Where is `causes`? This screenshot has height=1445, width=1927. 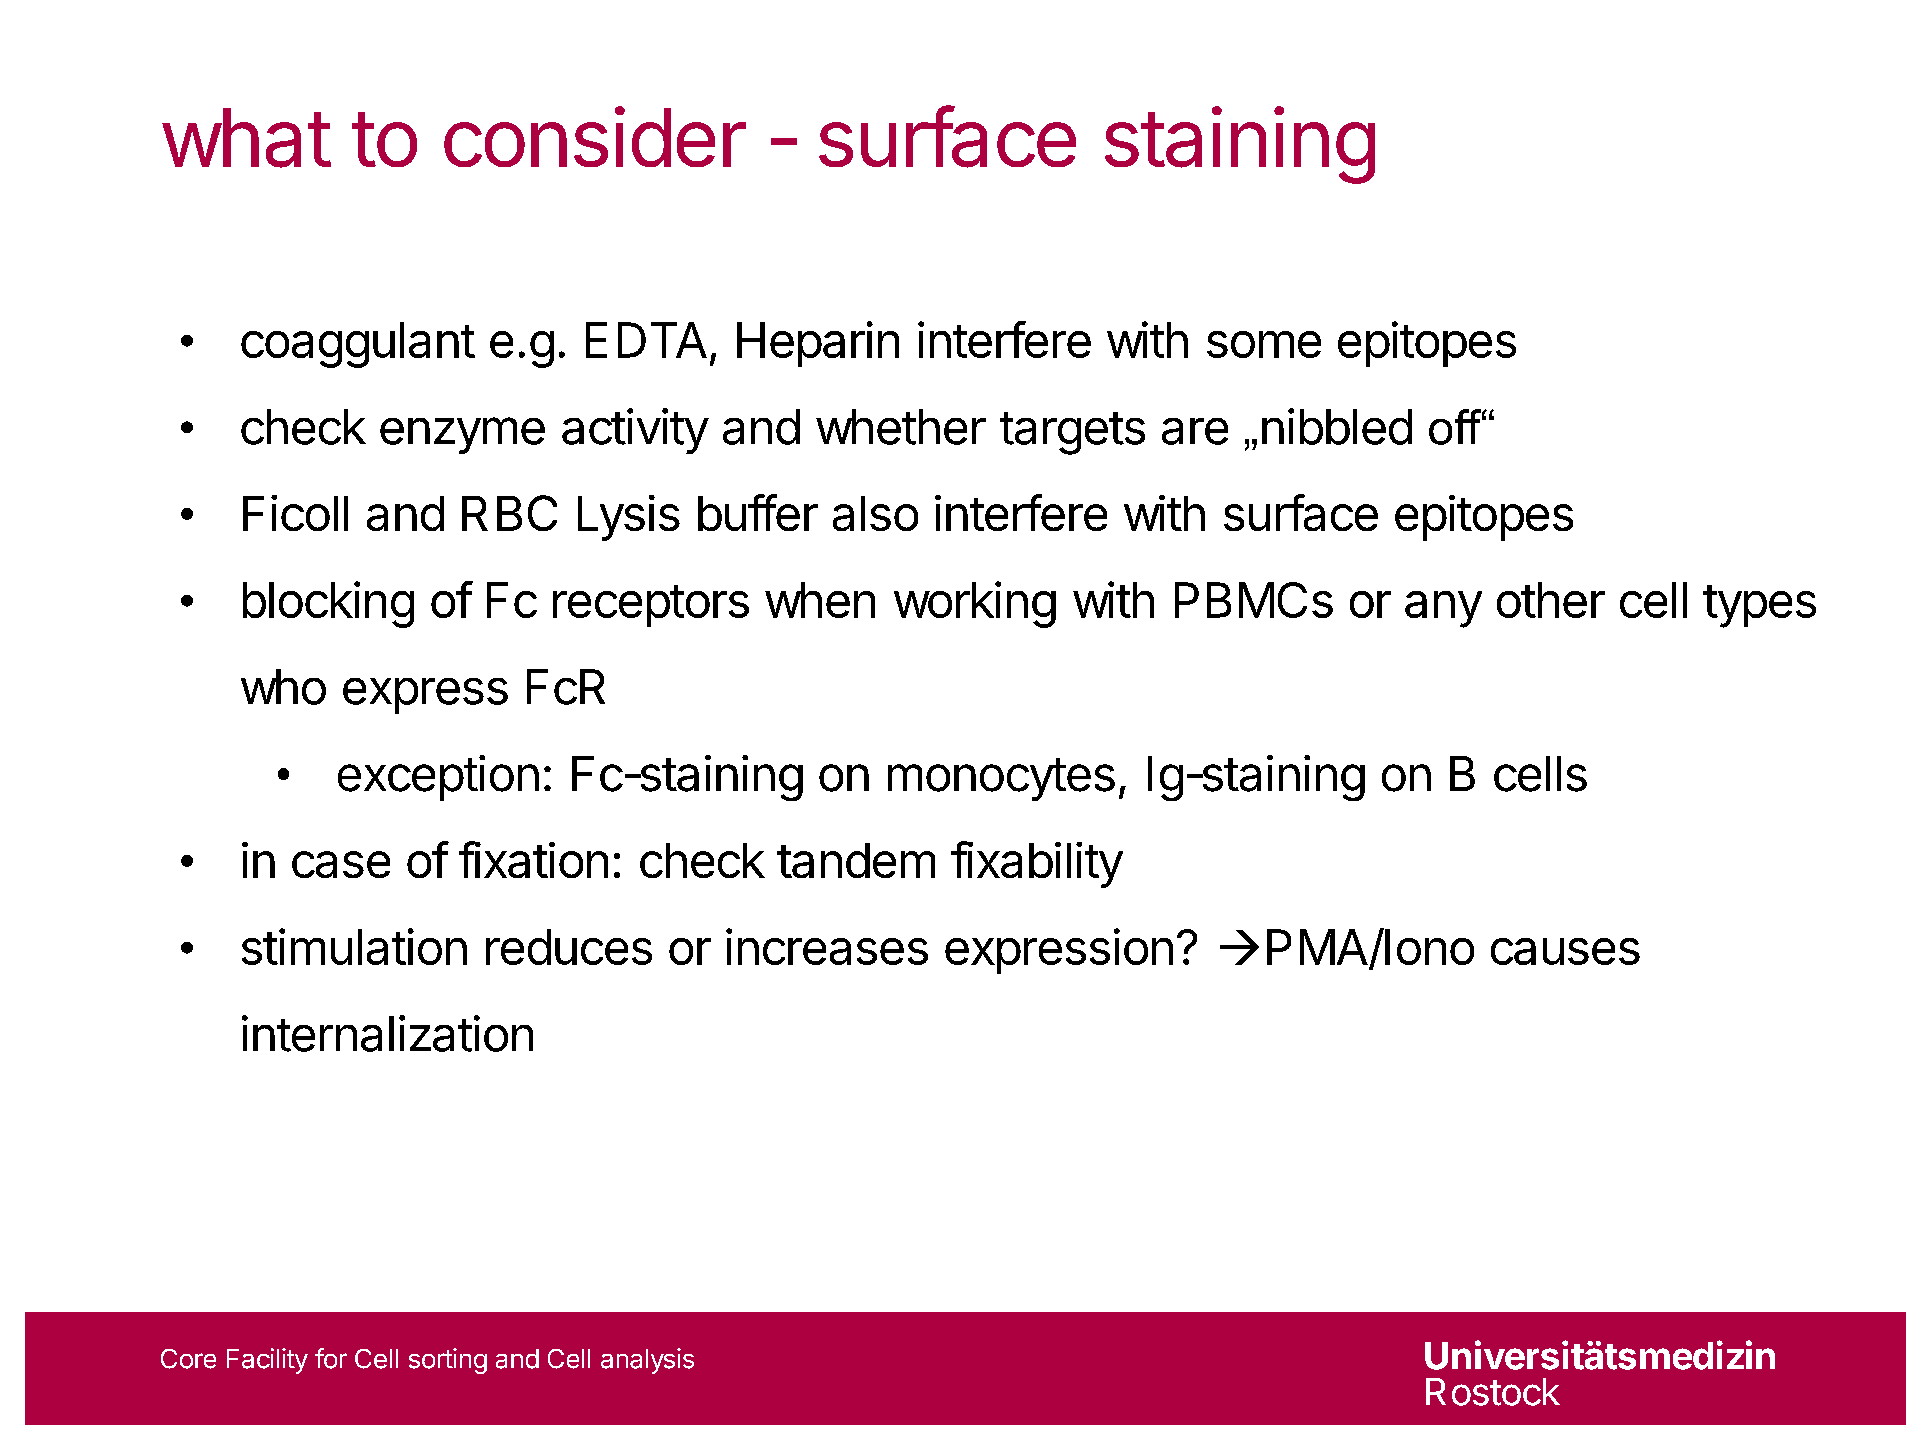
causes is located at coordinates (1565, 951).
